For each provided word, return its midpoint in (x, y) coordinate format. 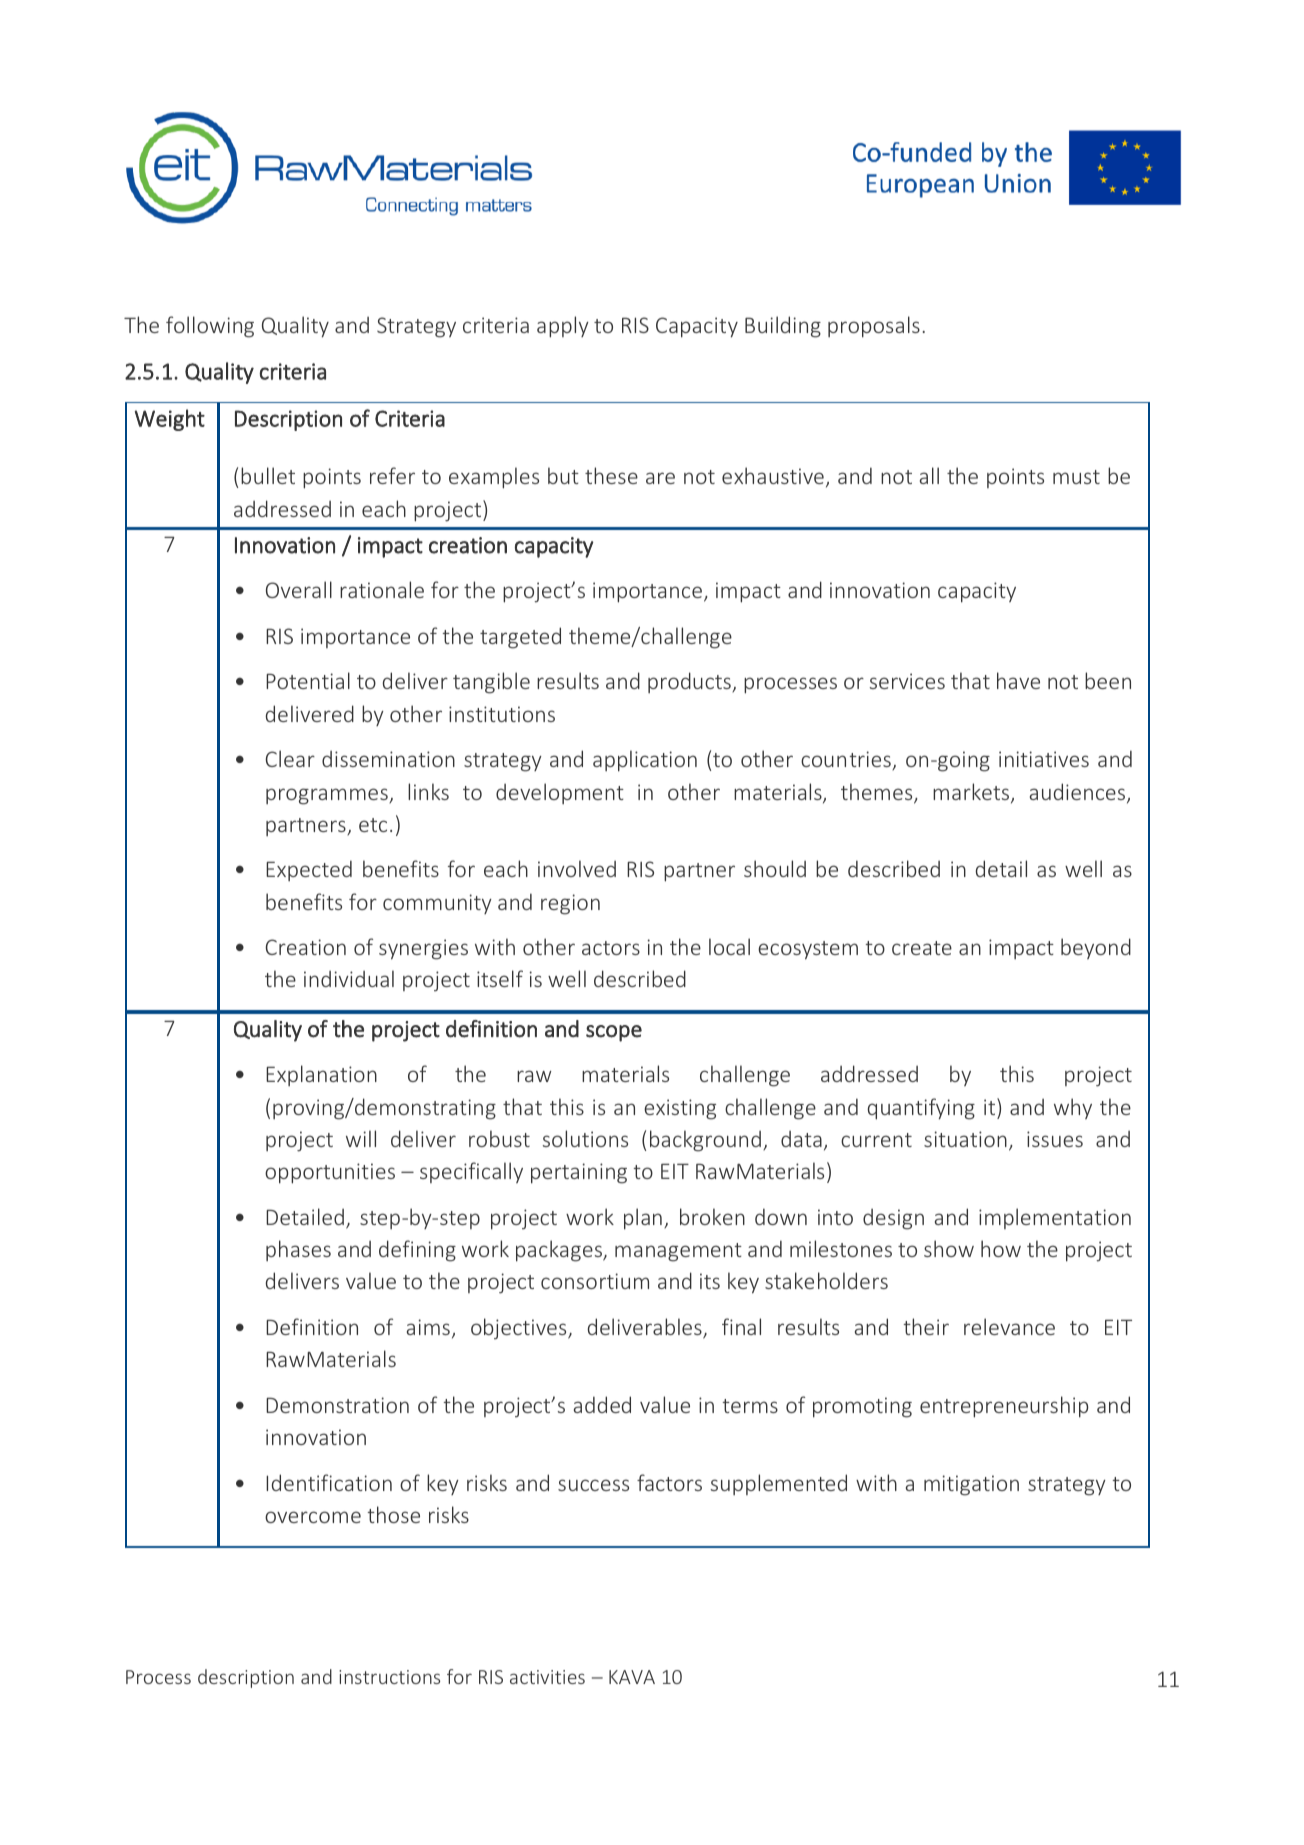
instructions (389, 1677)
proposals (874, 327)
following (210, 327)
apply (563, 327)
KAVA (632, 1677)
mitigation (971, 1485)
